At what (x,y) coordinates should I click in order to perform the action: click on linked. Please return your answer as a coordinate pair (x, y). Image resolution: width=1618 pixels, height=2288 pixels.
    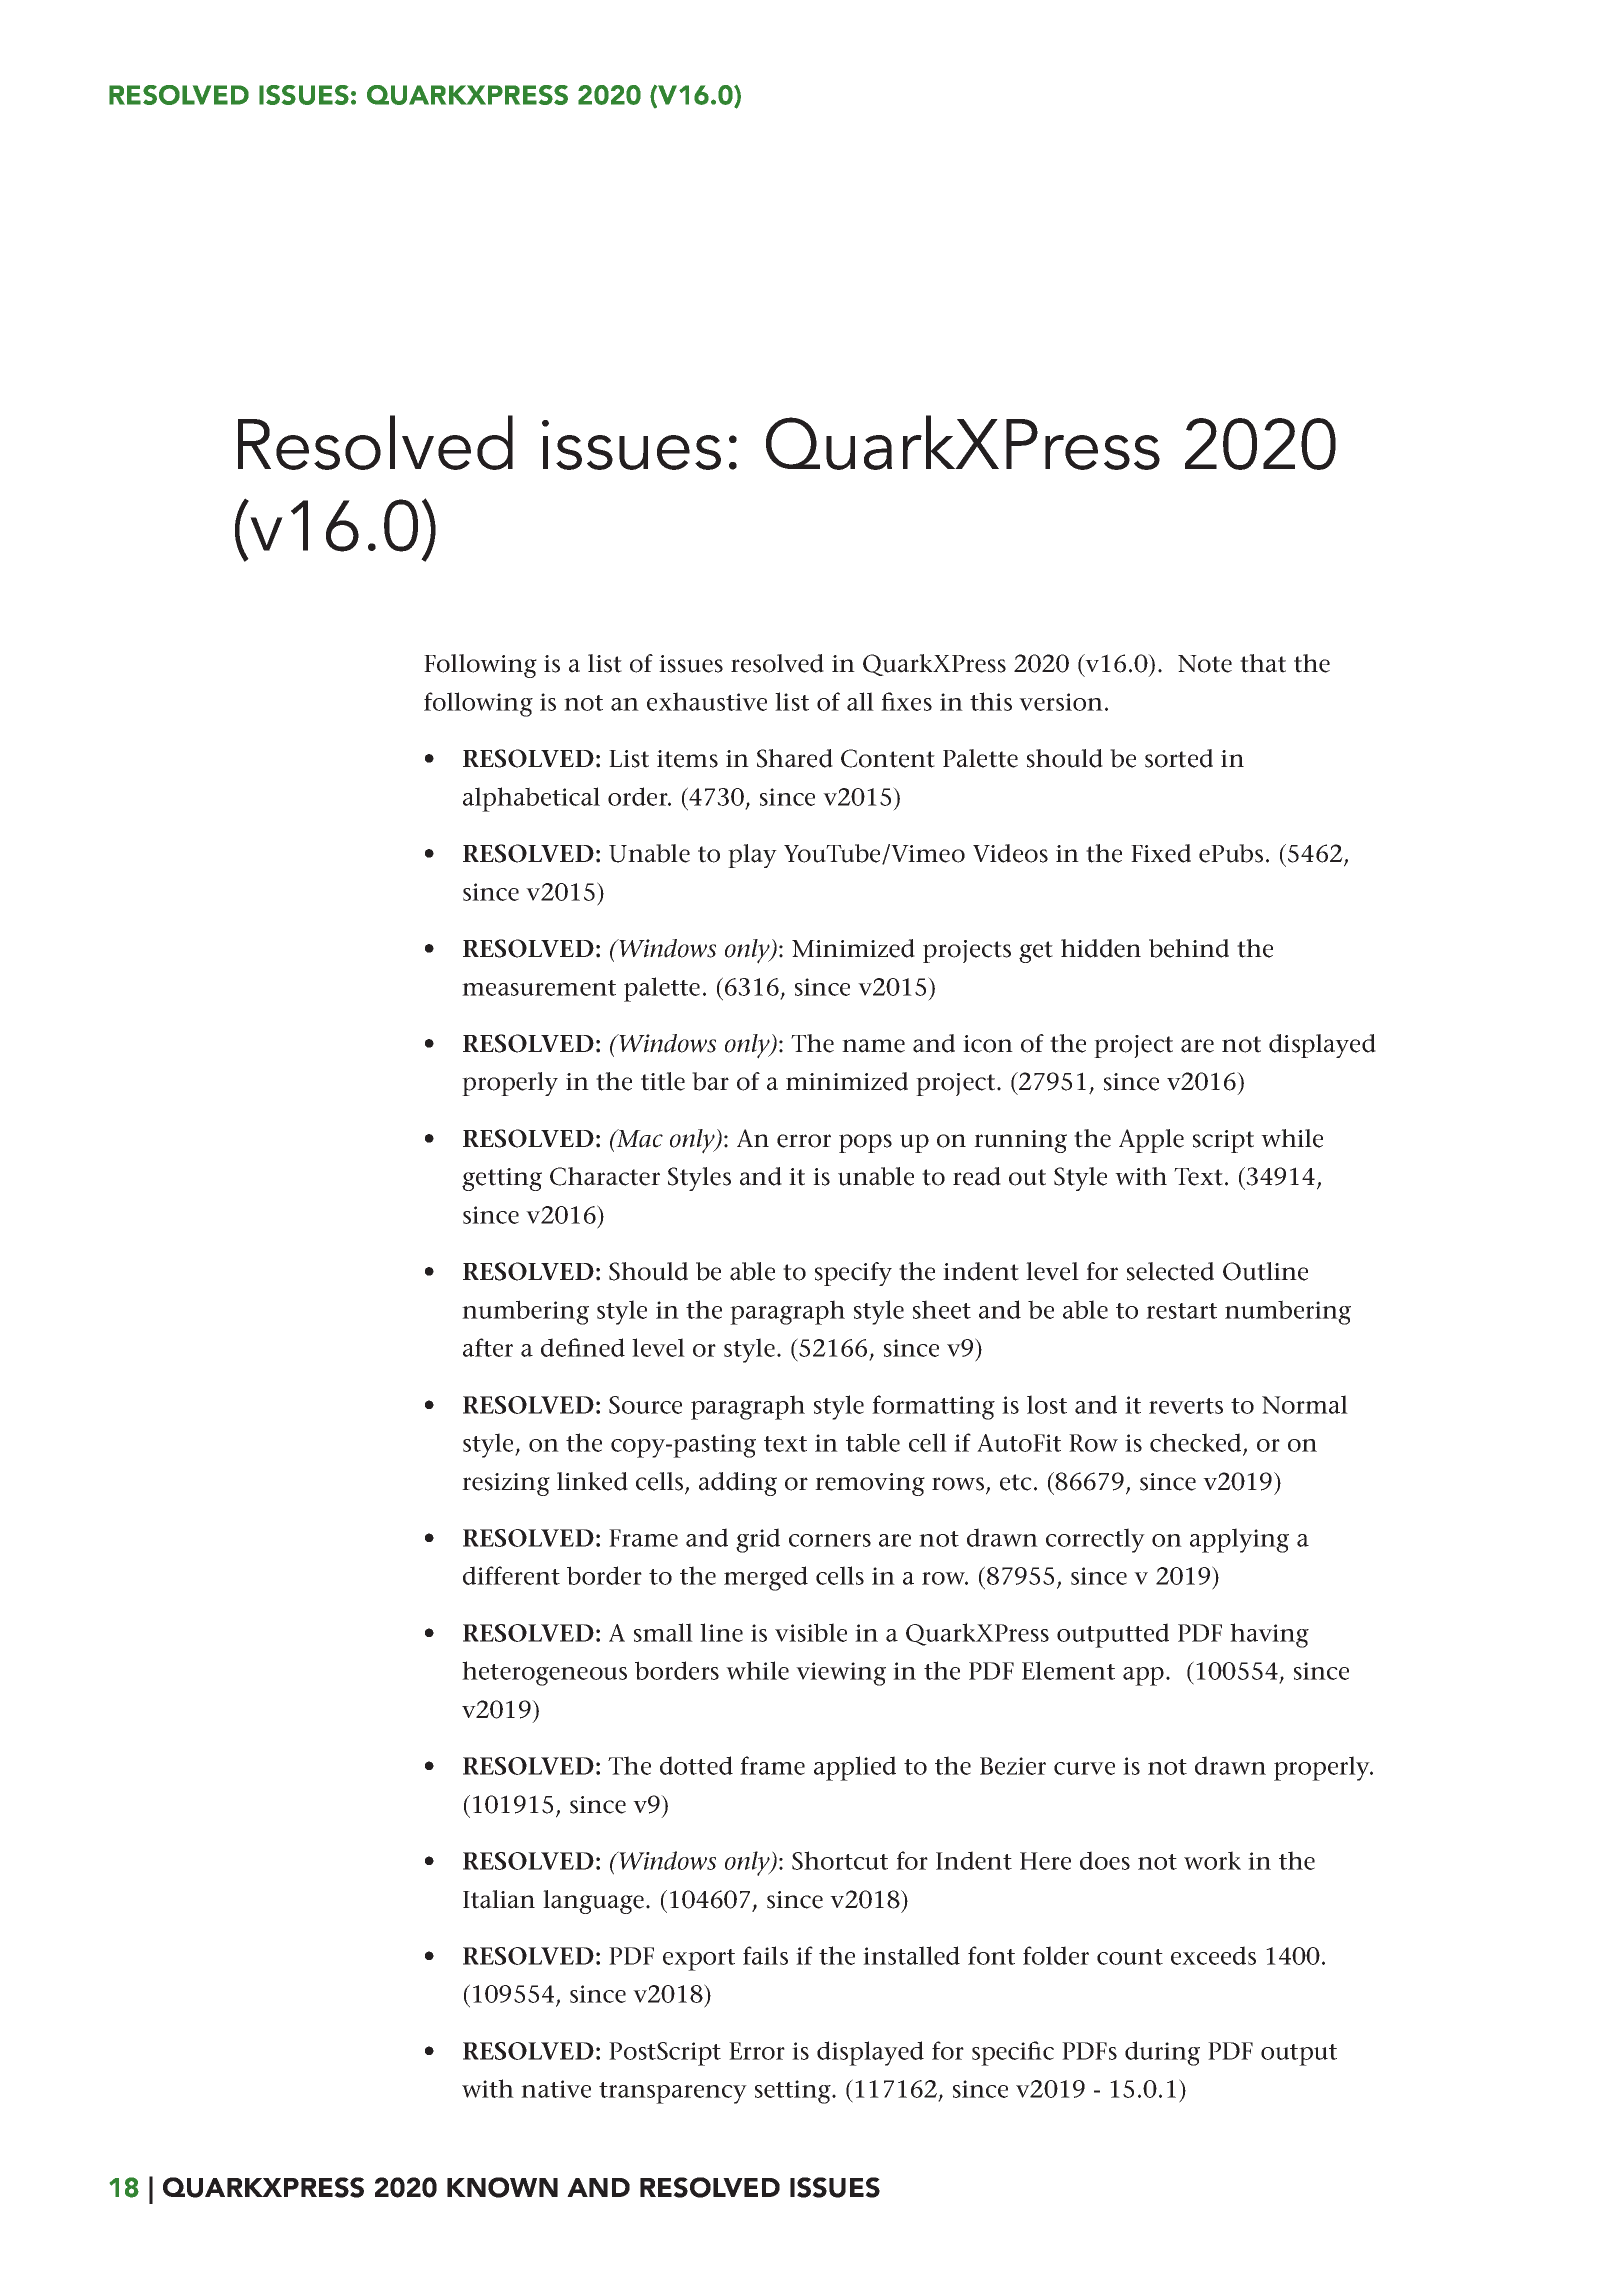
    Looking at the image, I should click on (592, 1481).
